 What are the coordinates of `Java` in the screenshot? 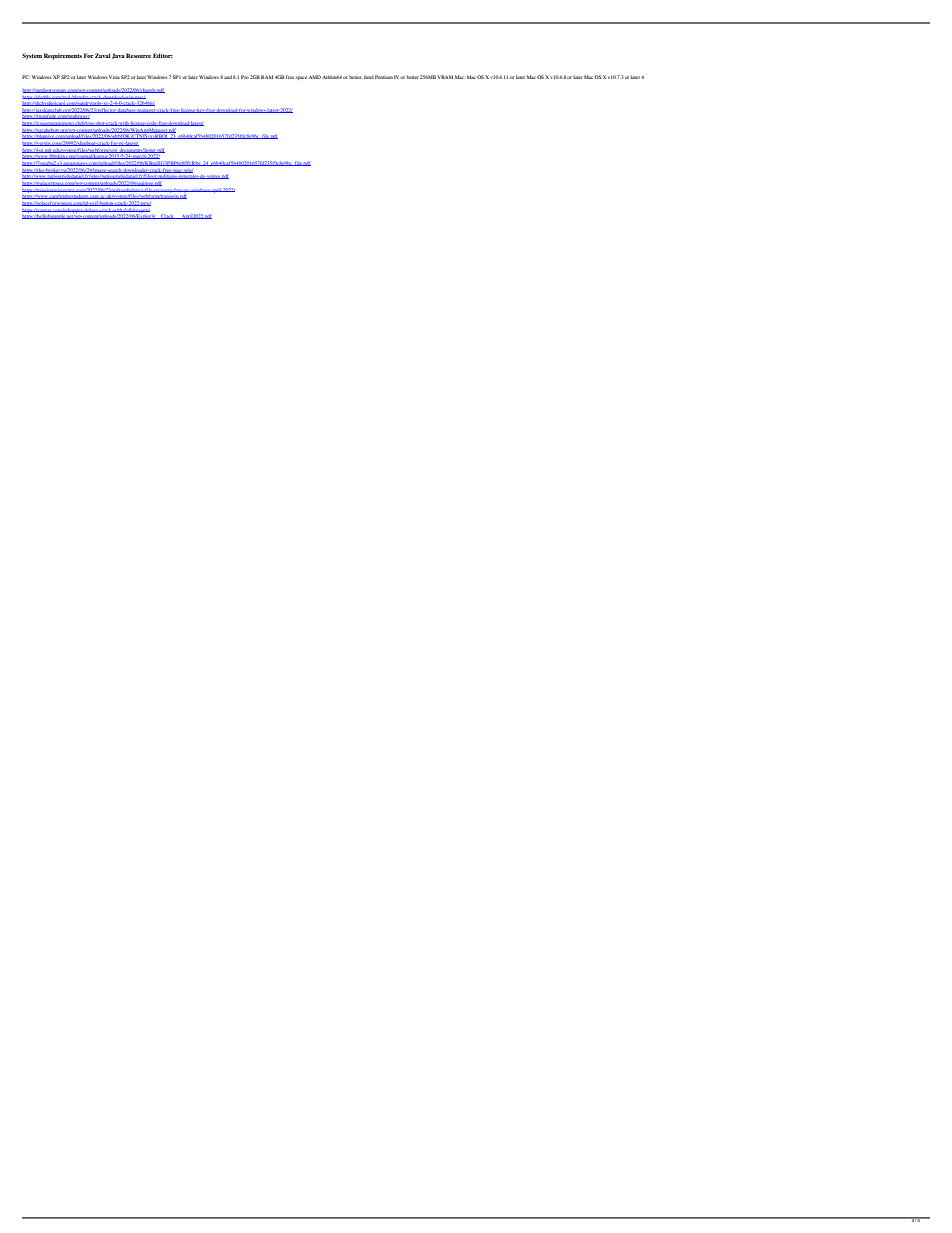 It's located at (118, 56).
